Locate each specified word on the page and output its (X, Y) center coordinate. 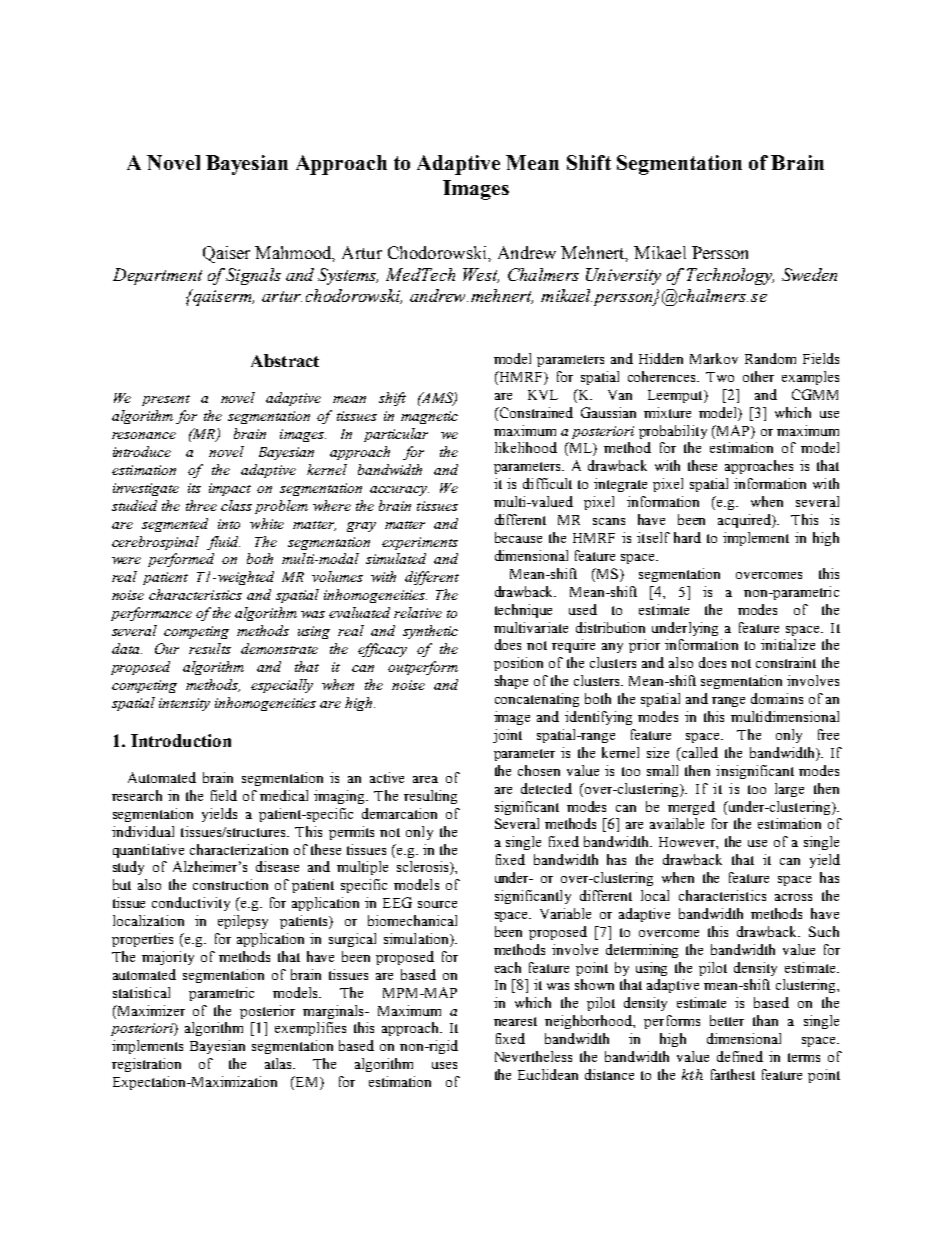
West (481, 275)
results (210, 648)
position (518, 664)
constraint (786, 662)
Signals (253, 276)
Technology (730, 276)
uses (444, 1065)
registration (146, 1065)
